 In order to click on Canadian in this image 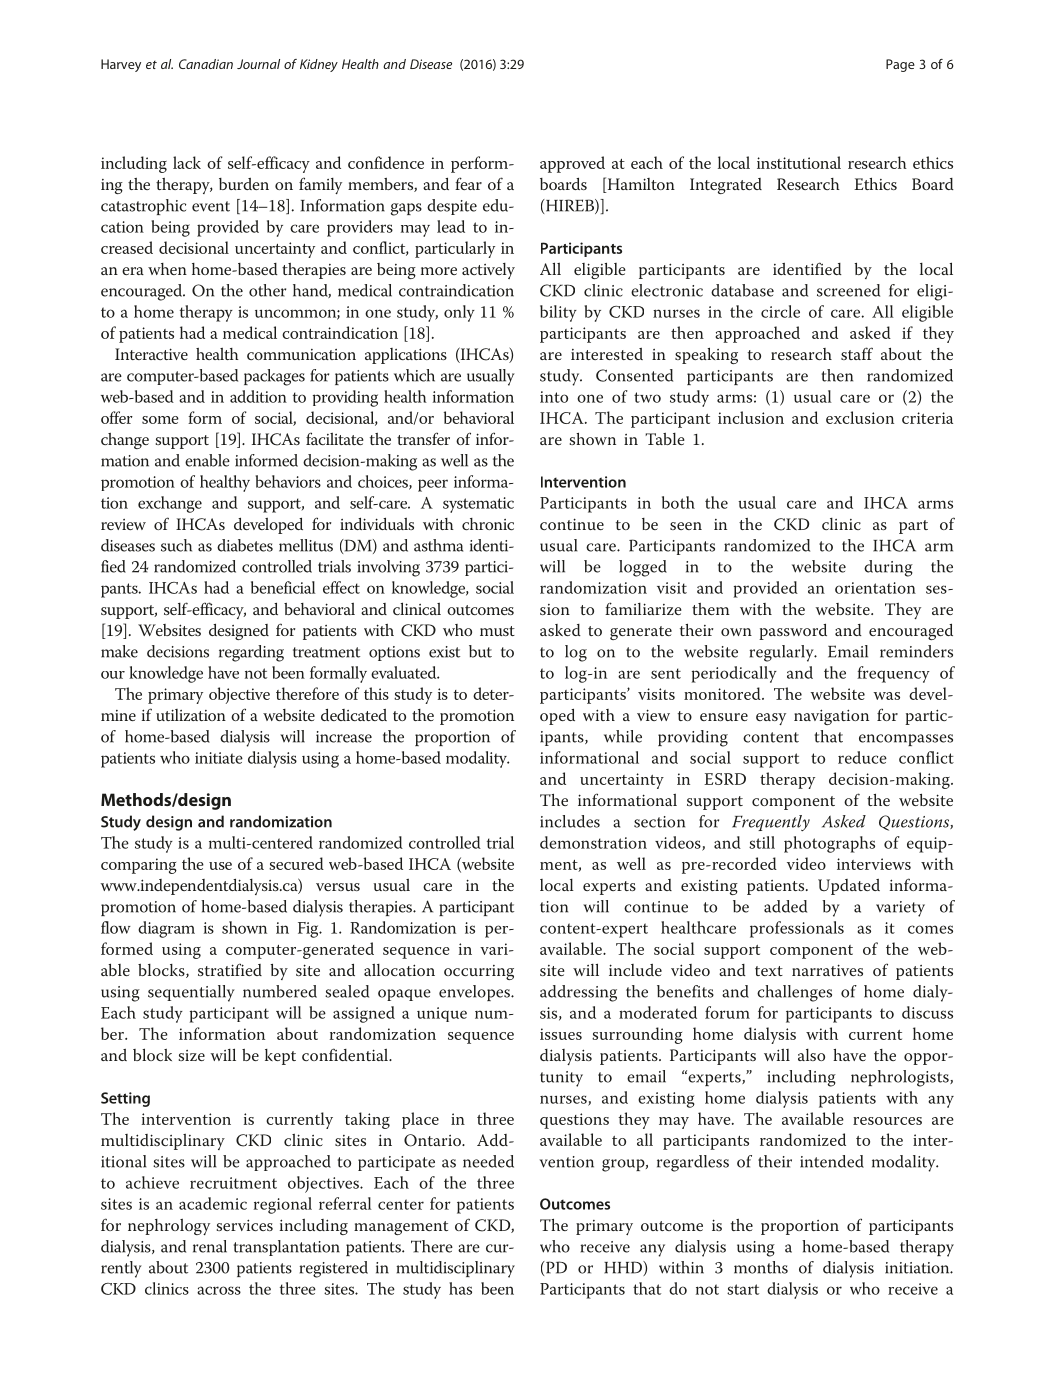, I will do `click(206, 64)`.
